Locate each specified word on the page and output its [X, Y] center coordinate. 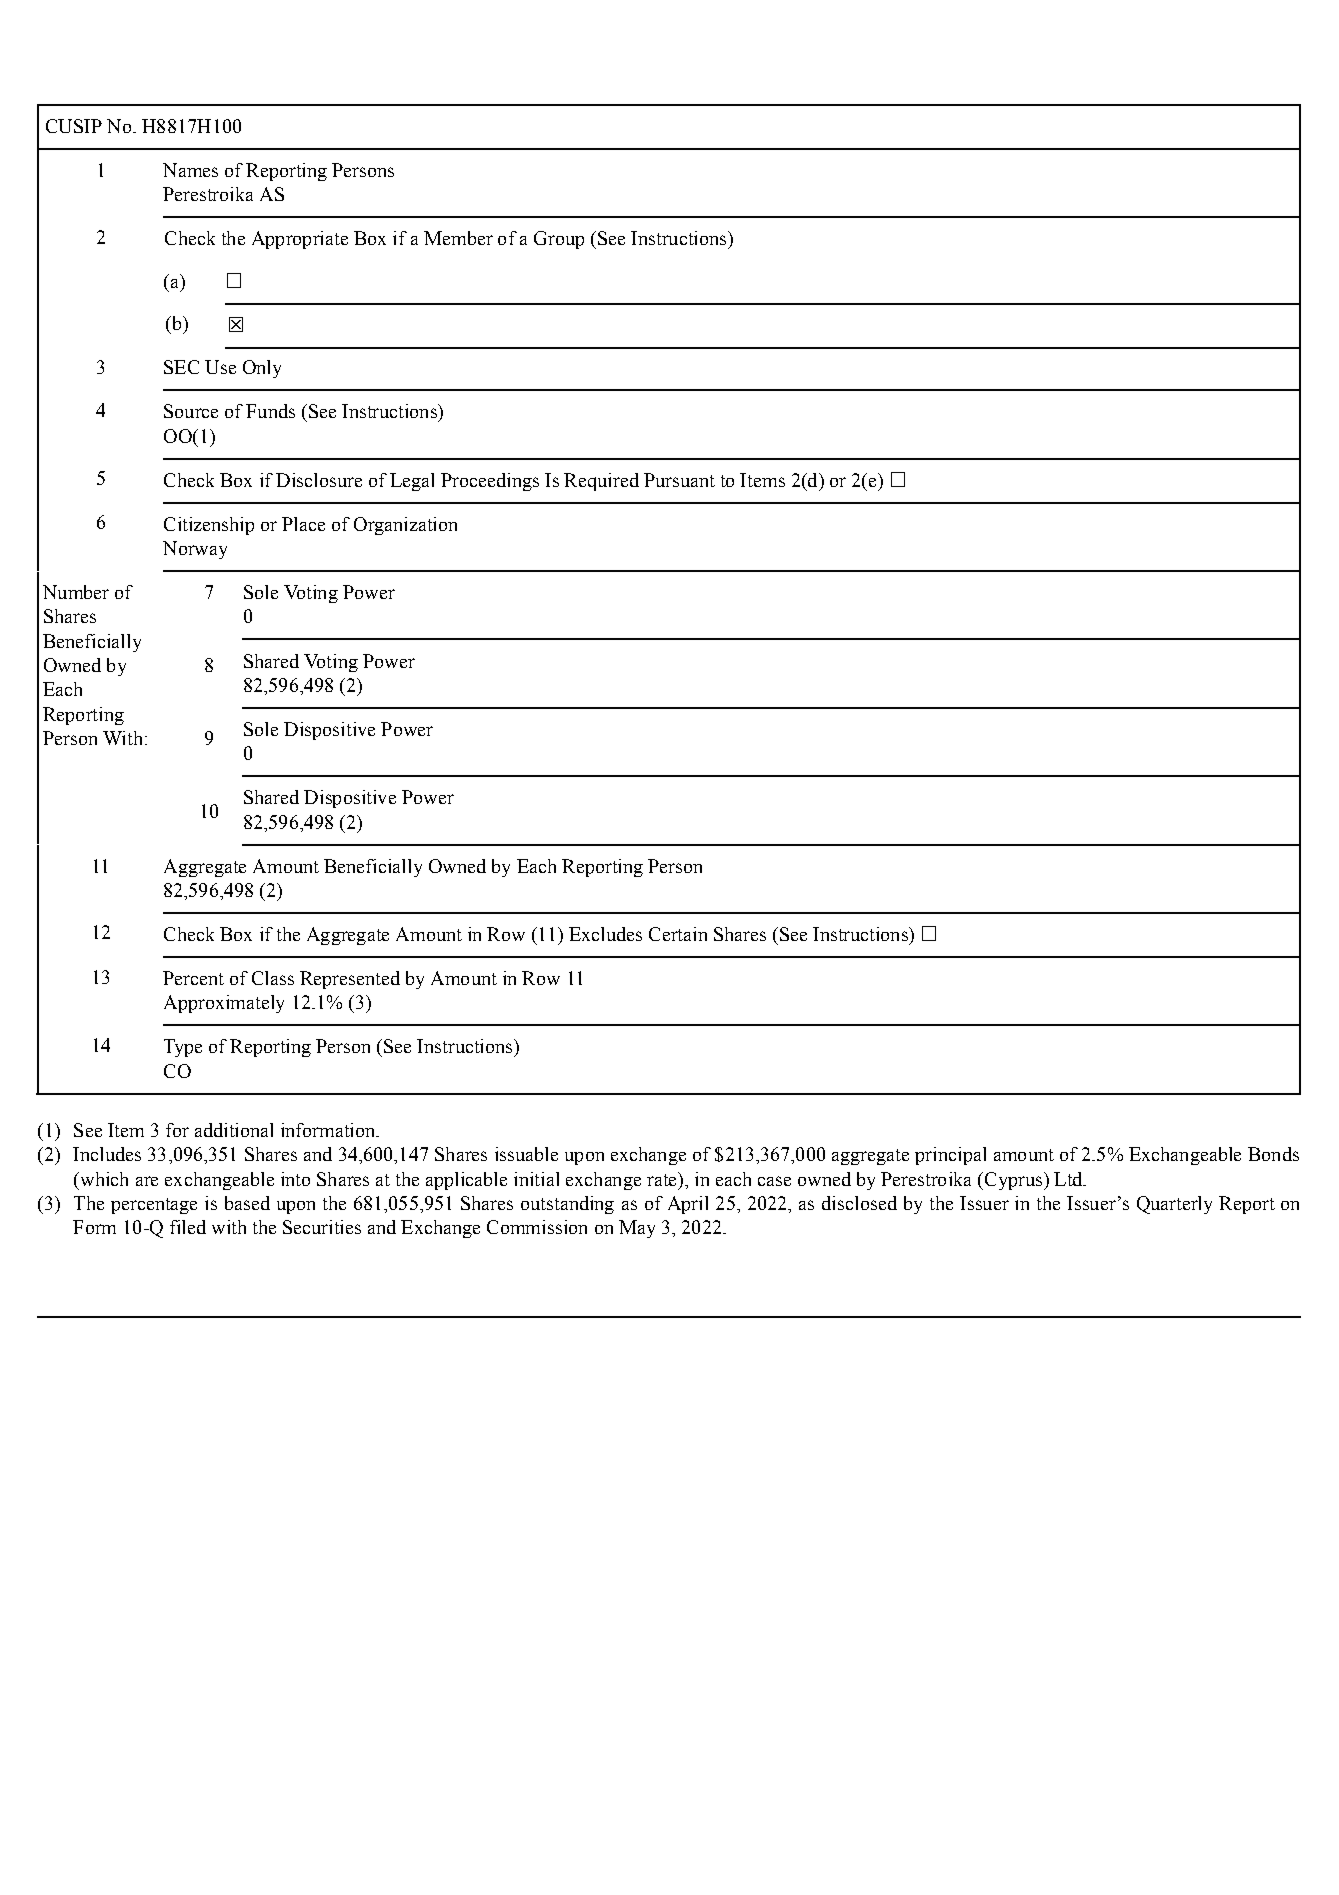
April [688, 1205]
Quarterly [1174, 1205]
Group [559, 240]
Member [458, 238]
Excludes [605, 934]
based [247, 1203]
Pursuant [679, 480]
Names [190, 170]
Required [601, 482]
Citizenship [209, 526]
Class [273, 978]
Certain [678, 934]
